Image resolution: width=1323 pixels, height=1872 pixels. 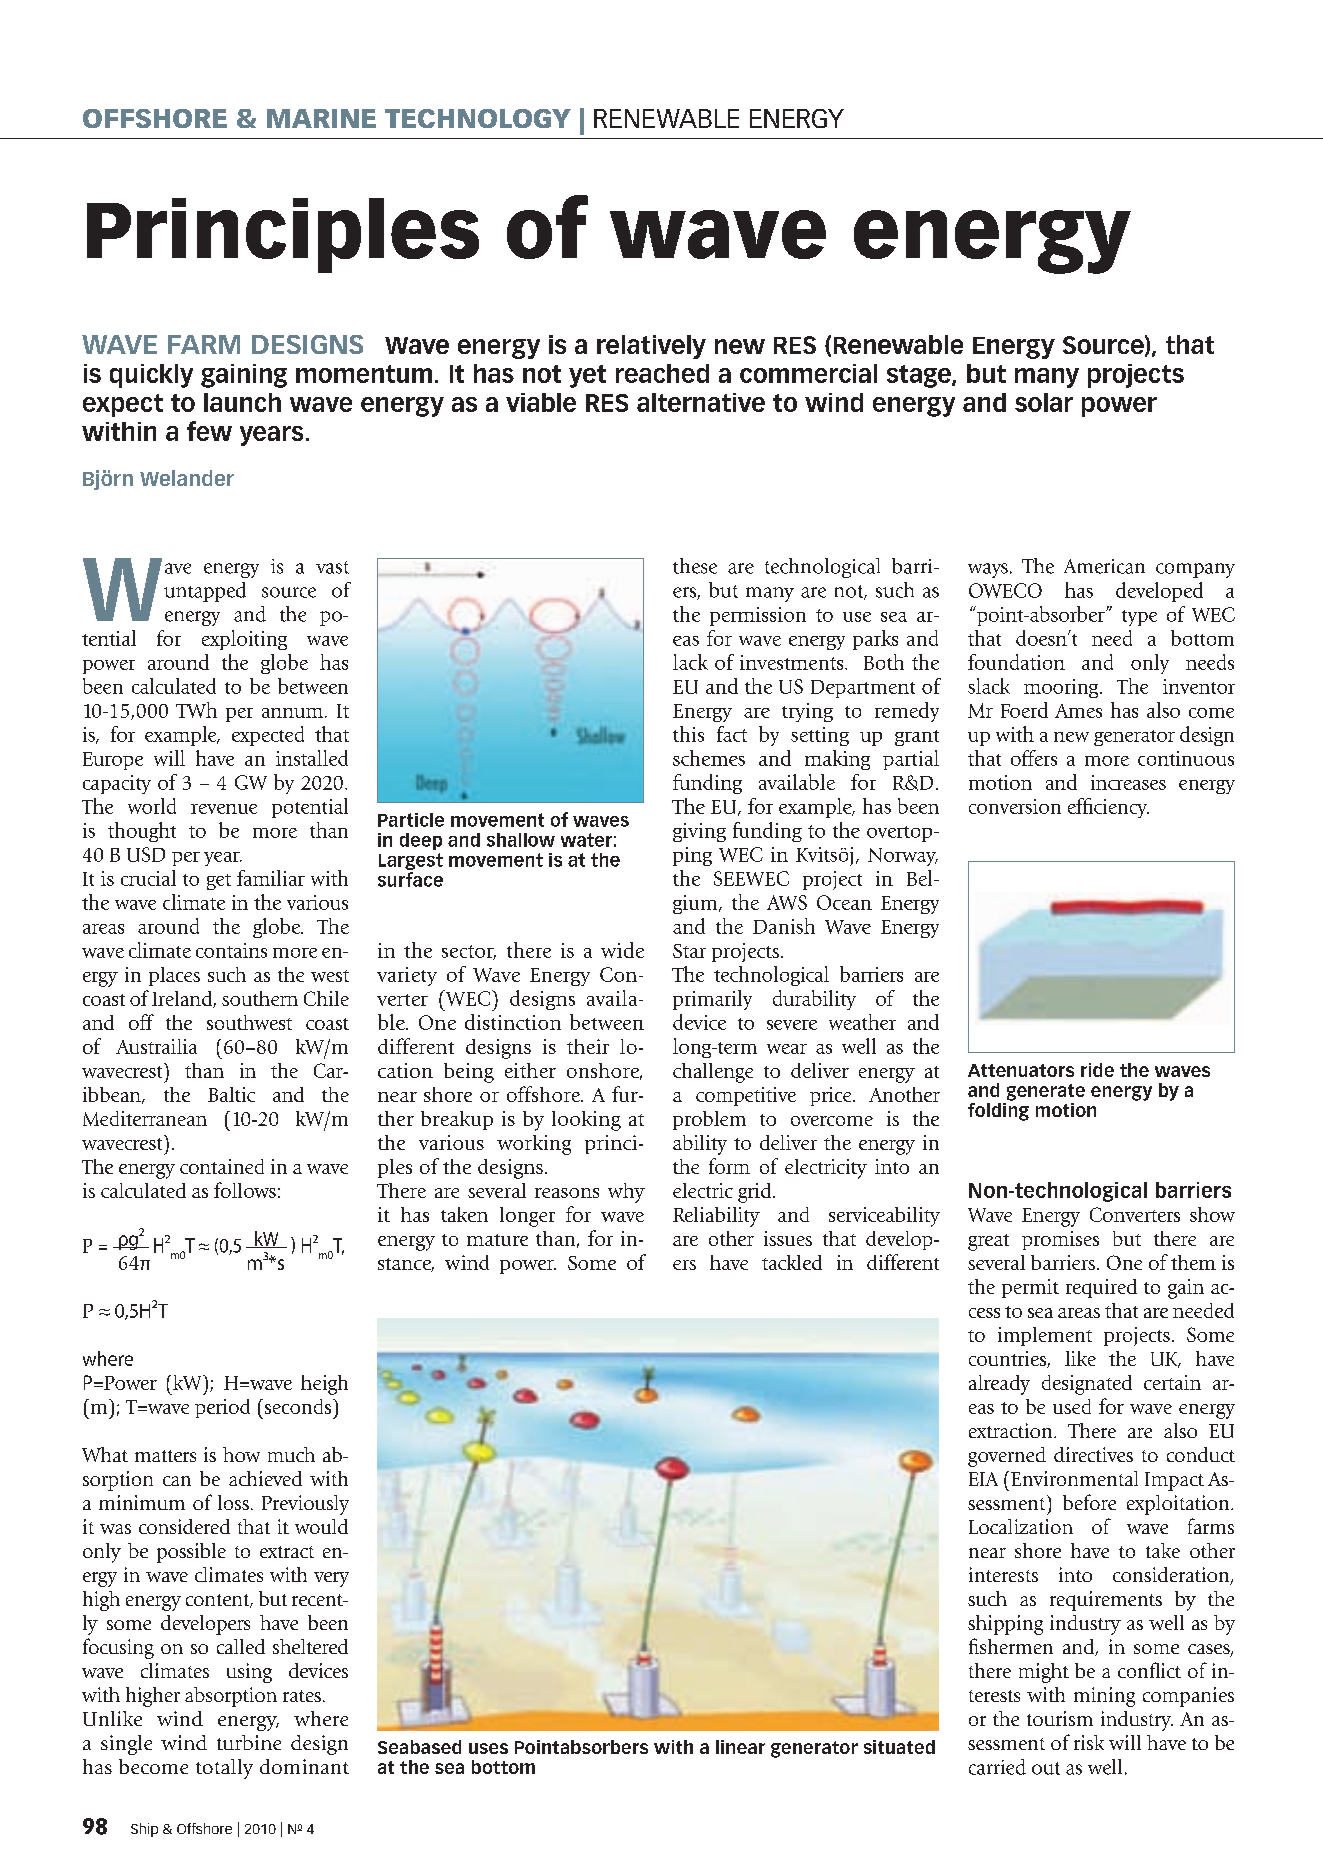 What do you see at coordinates (478, 118) in the document?
I see `TECHNOLOGY` at bounding box center [478, 118].
